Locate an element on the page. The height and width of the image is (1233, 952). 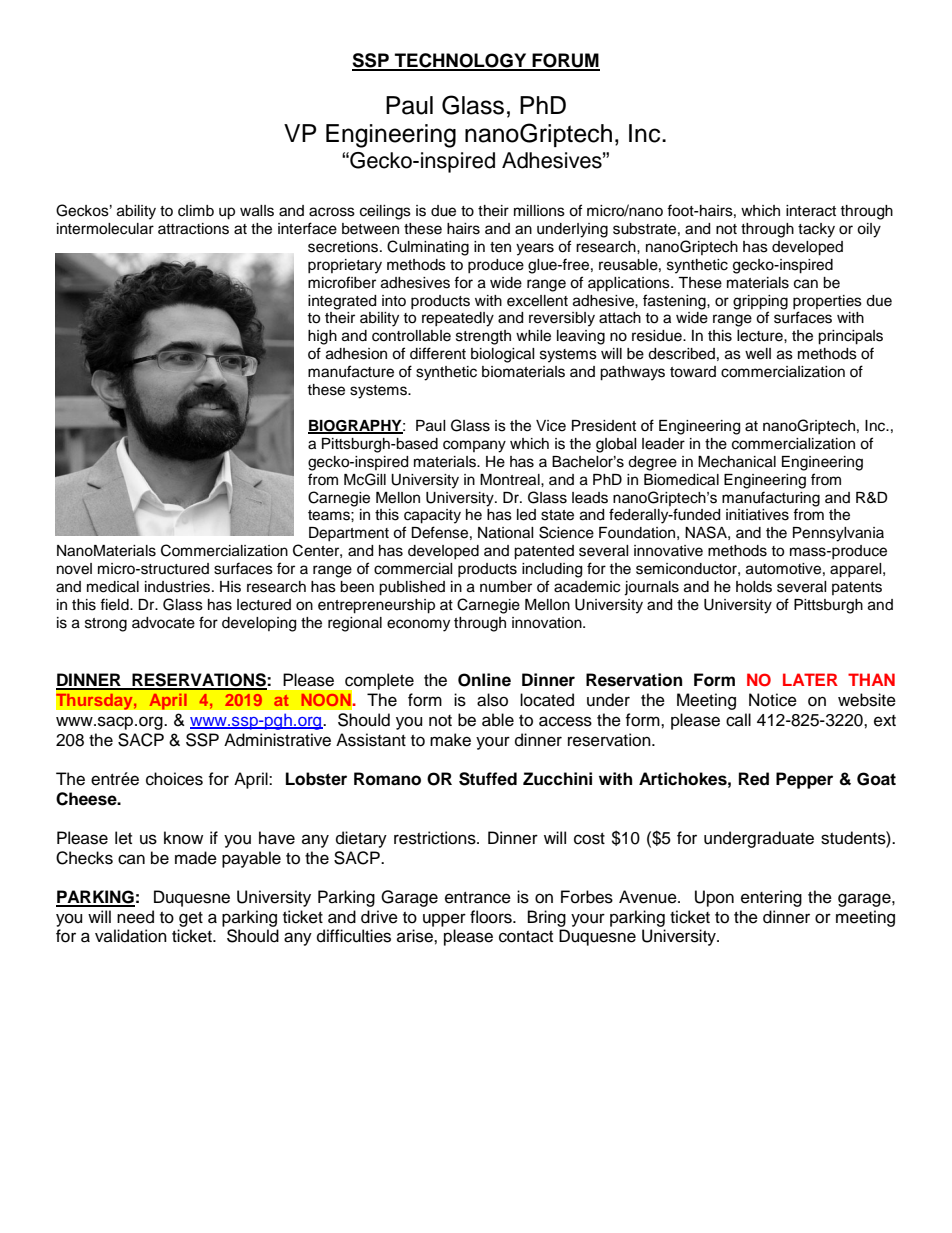
floors is located at coordinates (492, 917).
